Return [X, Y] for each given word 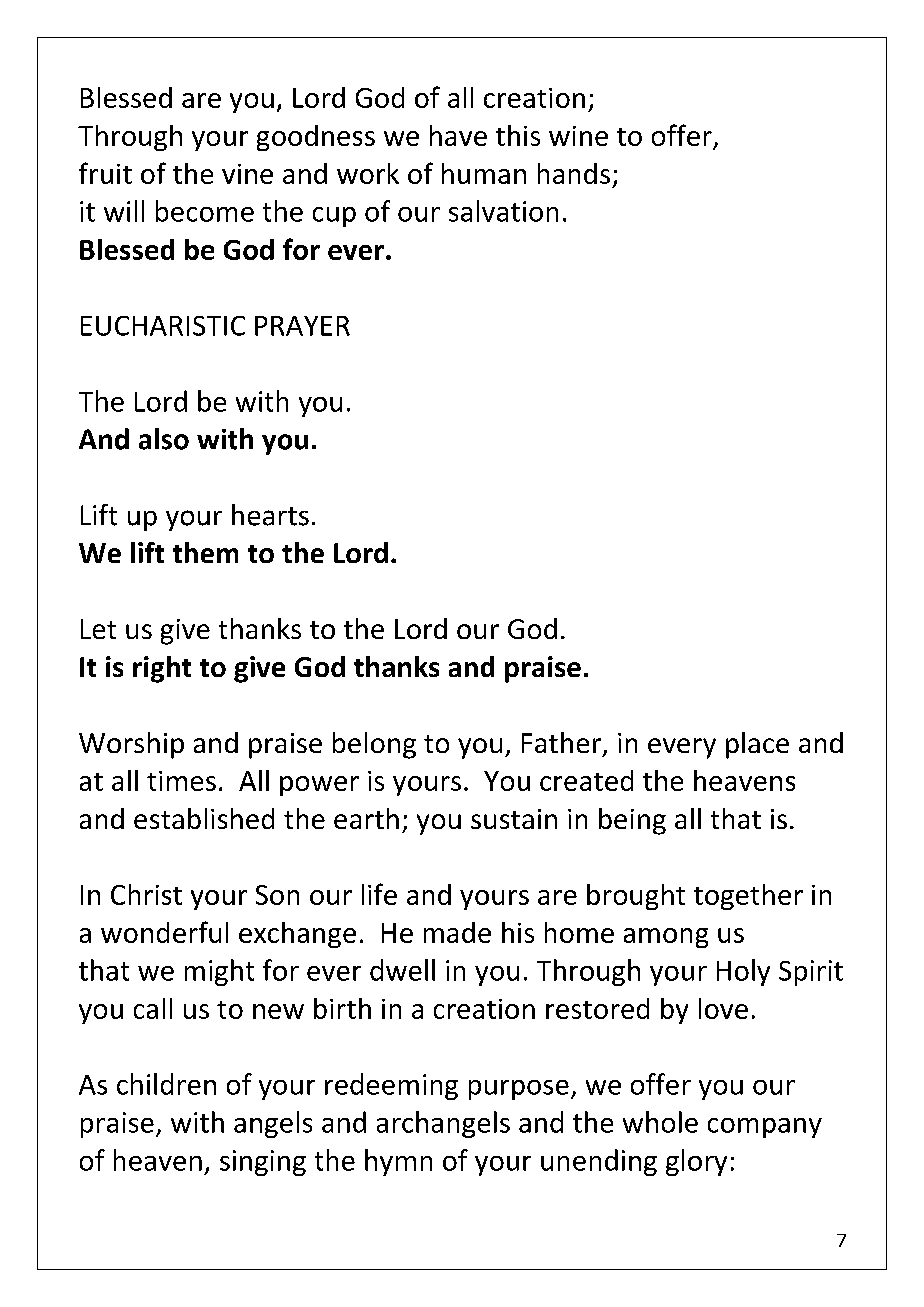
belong [374, 745]
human [484, 173]
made [457, 932]
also [164, 439]
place [757, 745]
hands [574, 173]
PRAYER [302, 326]
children [166, 1084]
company [765, 1128]
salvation [503, 211]
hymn [398, 1162]
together [748, 897]
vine [247, 174]
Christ [146, 894]
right [162, 669]
